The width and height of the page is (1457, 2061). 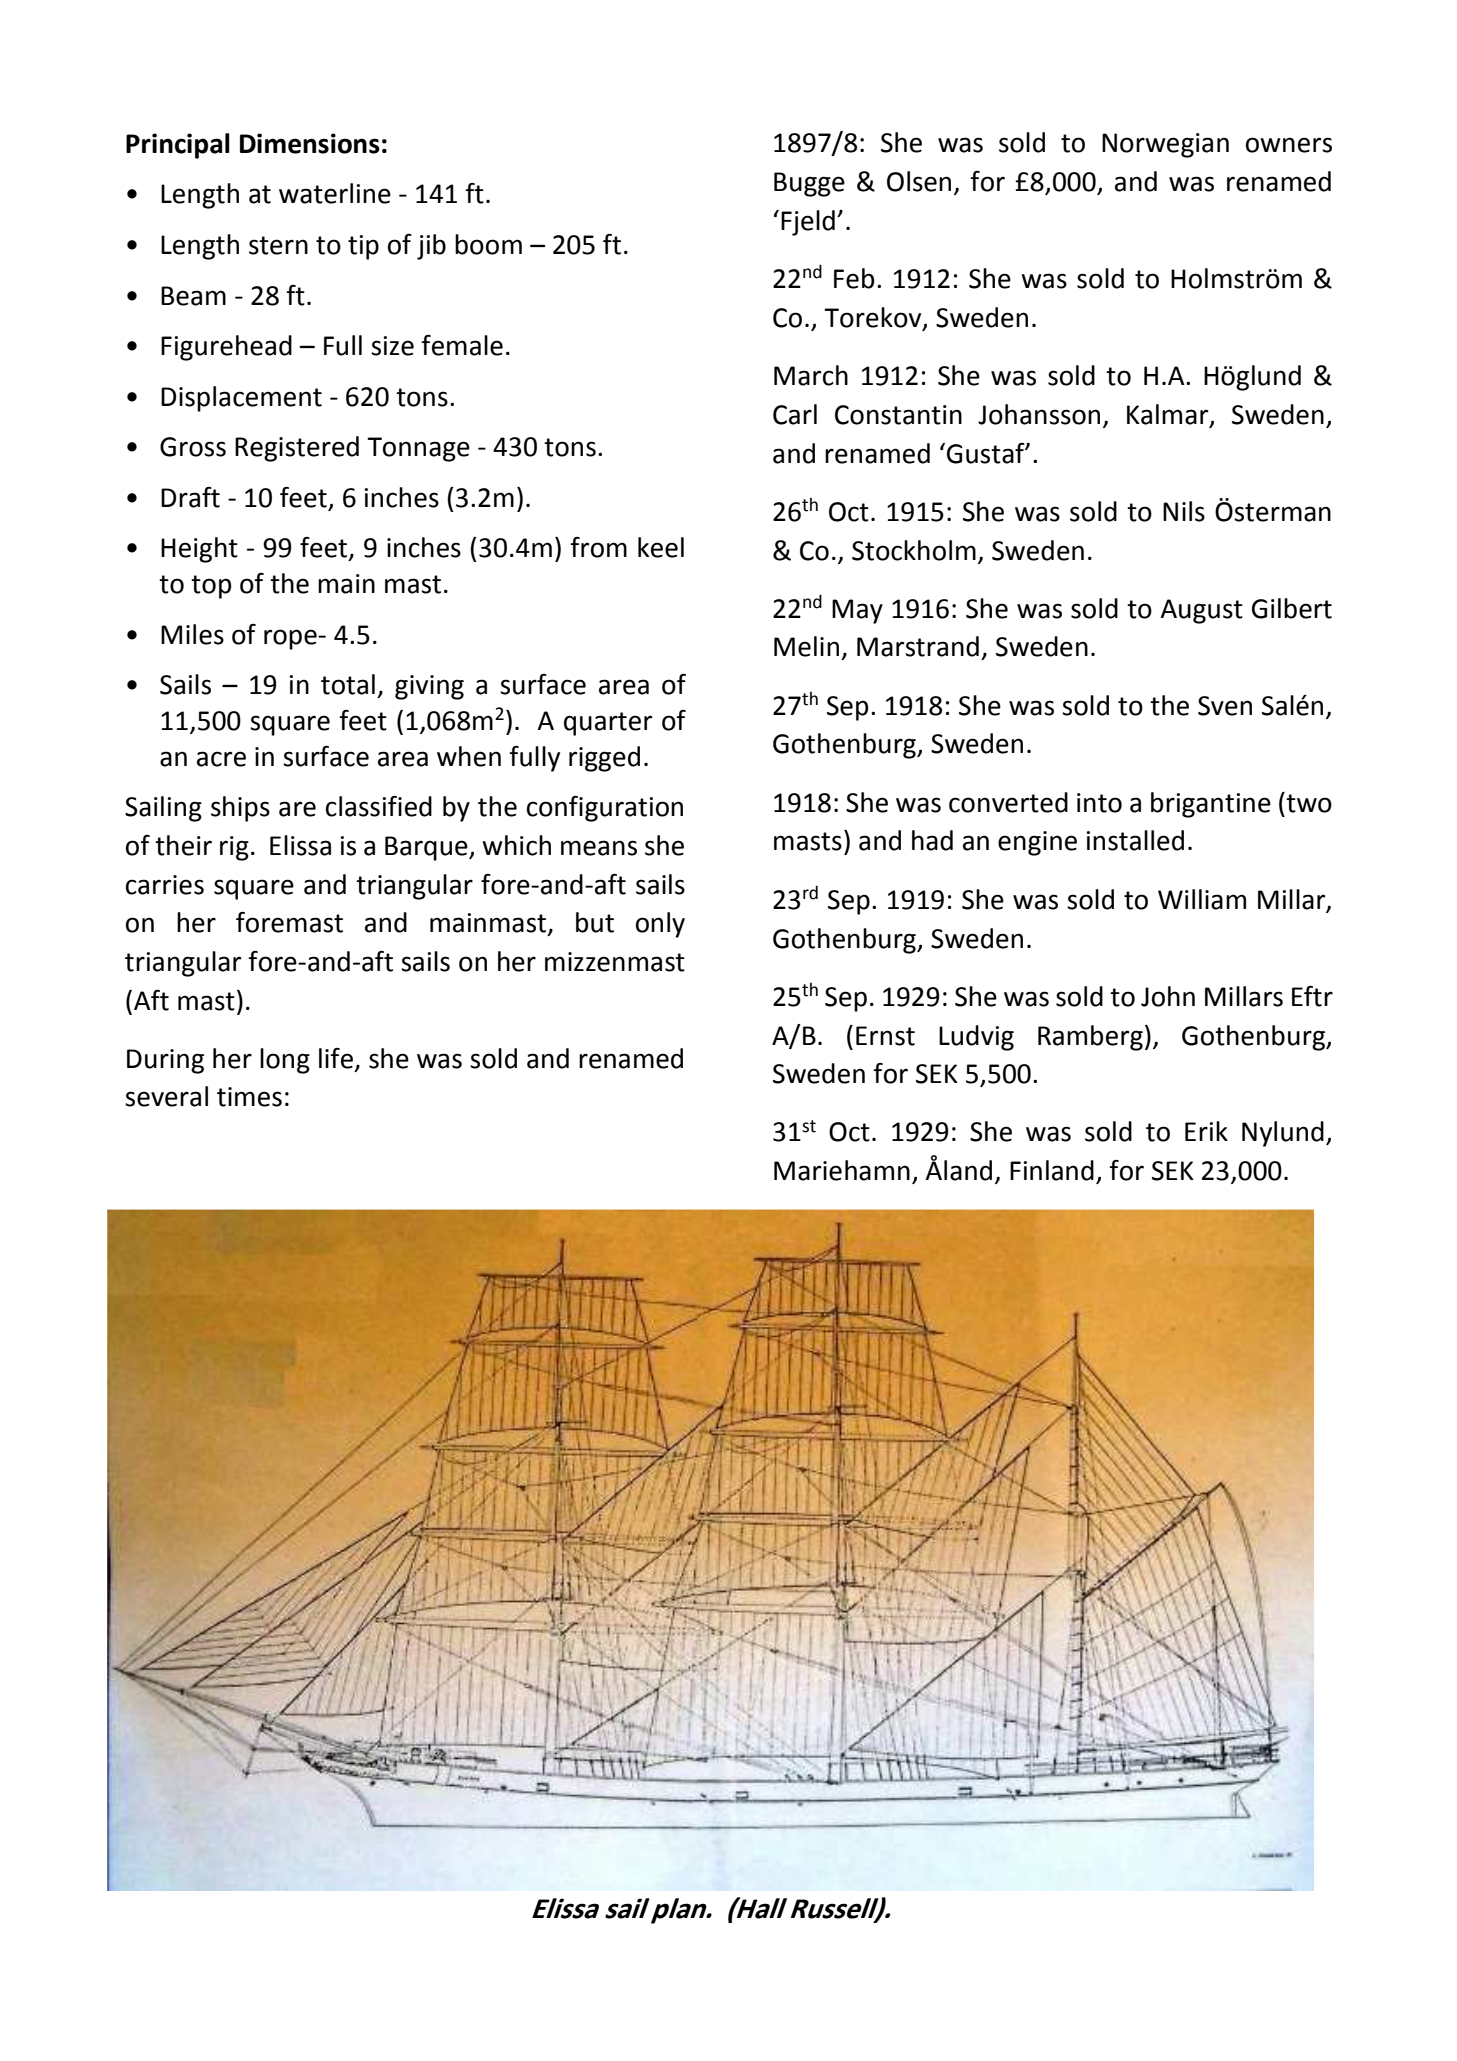 What do you see at coordinates (857, 611) in the page?
I see `May` at bounding box center [857, 611].
